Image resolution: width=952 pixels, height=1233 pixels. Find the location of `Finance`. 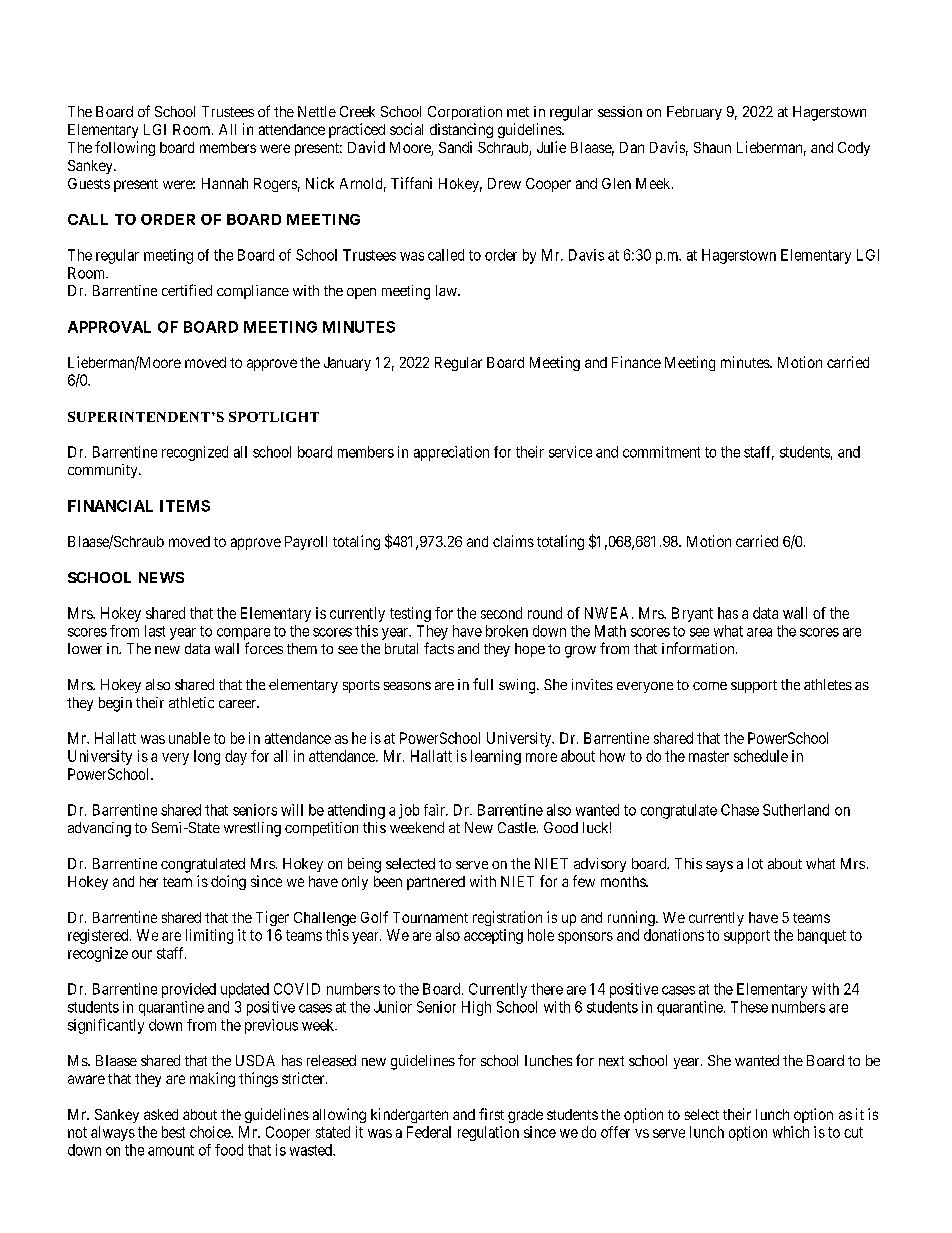

Finance is located at coordinates (636, 362).
